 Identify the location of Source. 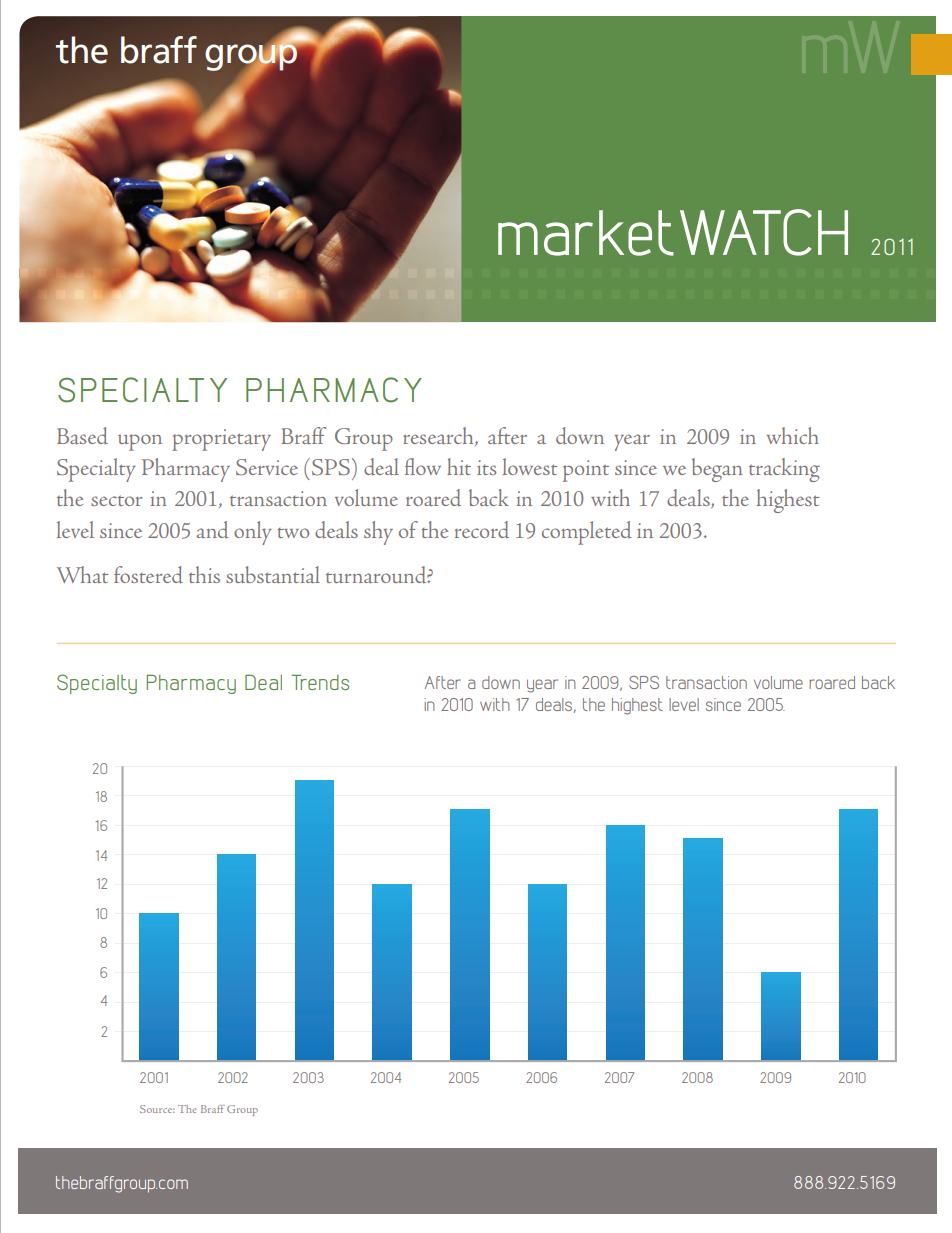
(157, 1109).
